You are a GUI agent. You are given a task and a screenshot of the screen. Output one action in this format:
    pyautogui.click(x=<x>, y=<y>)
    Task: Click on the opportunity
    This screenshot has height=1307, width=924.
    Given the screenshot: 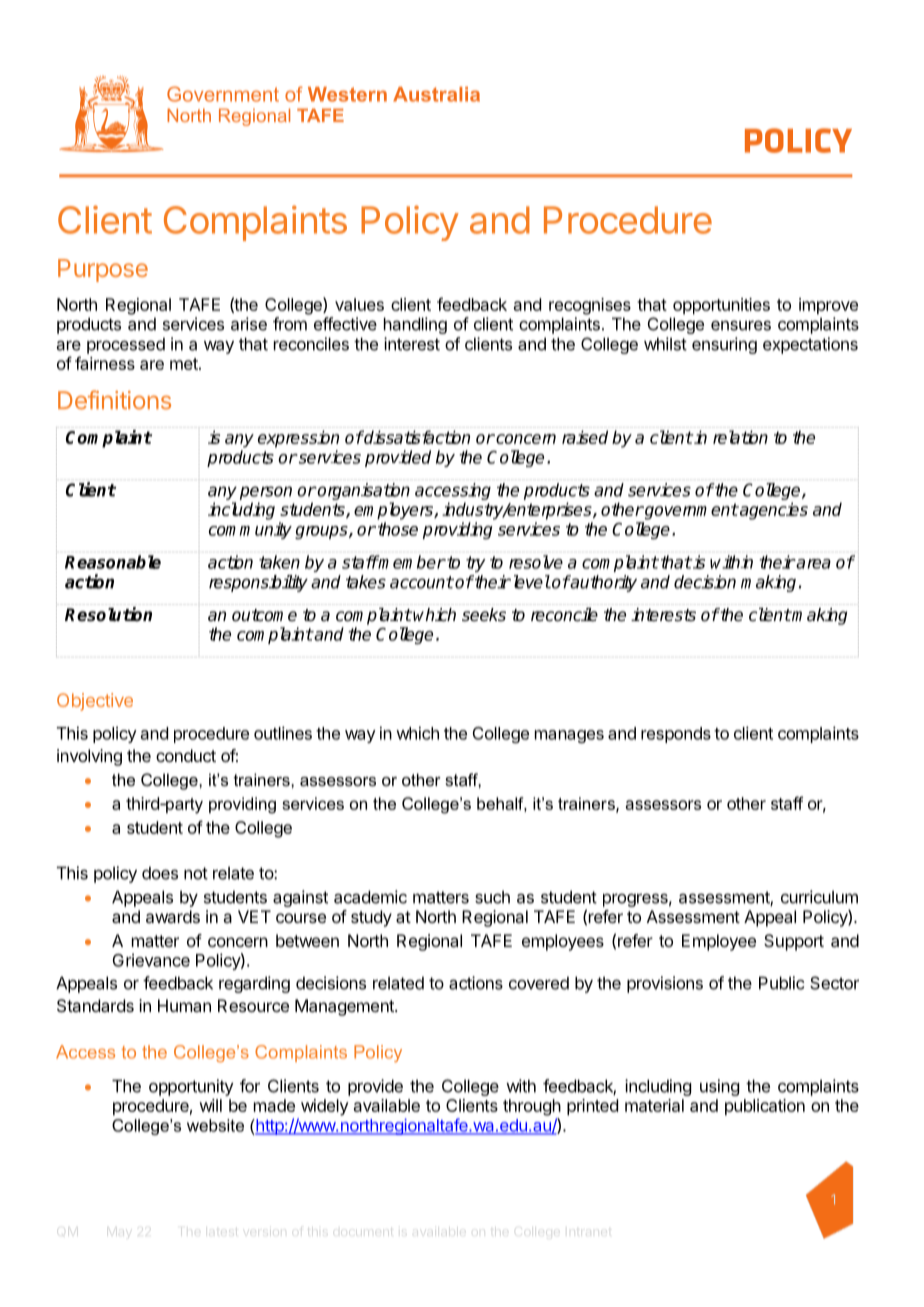 What is the action you would take?
    pyautogui.click(x=191, y=1087)
